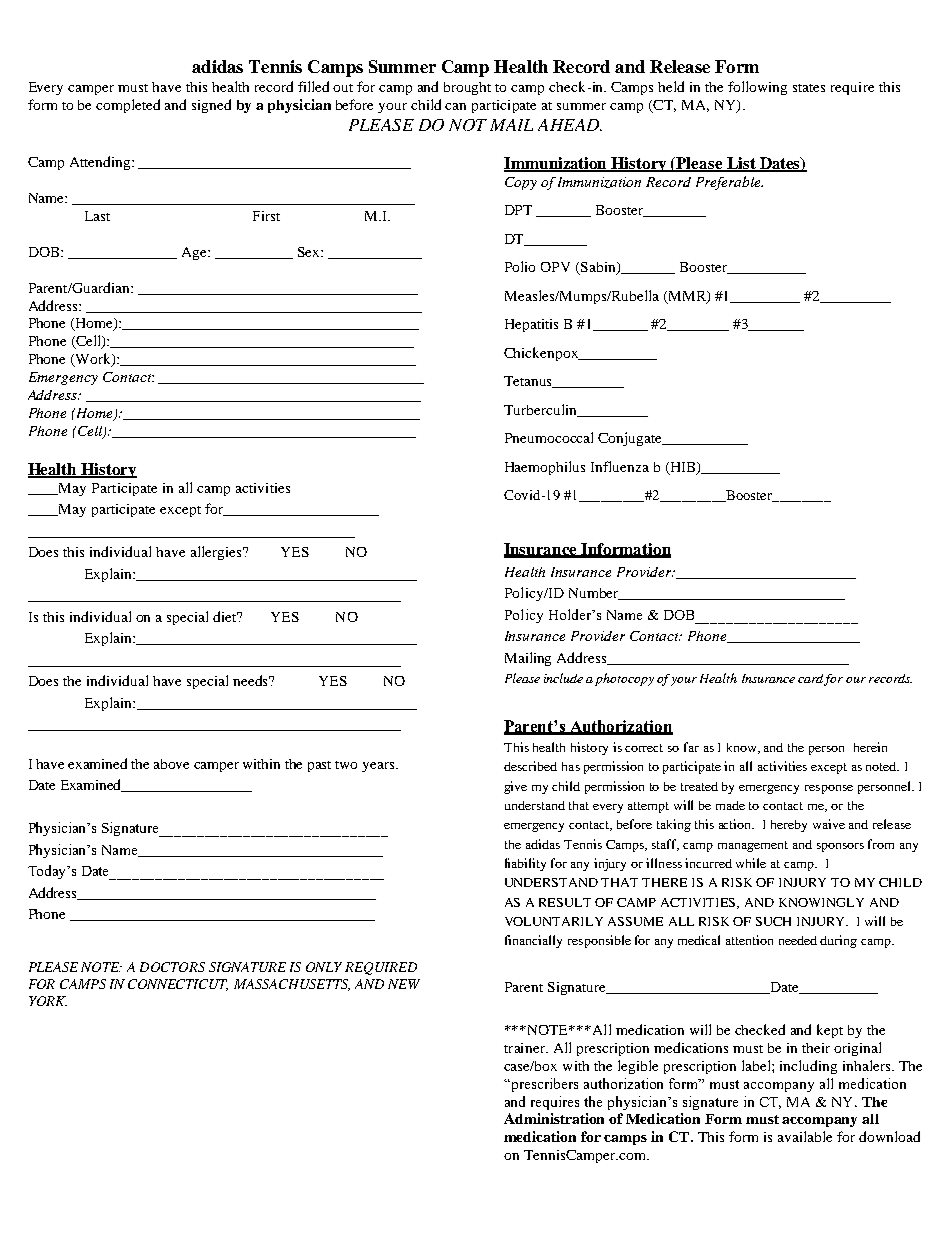 The height and width of the page is (1233, 952). Describe the element at coordinates (455, 106) in the page. I see `can` at that location.
